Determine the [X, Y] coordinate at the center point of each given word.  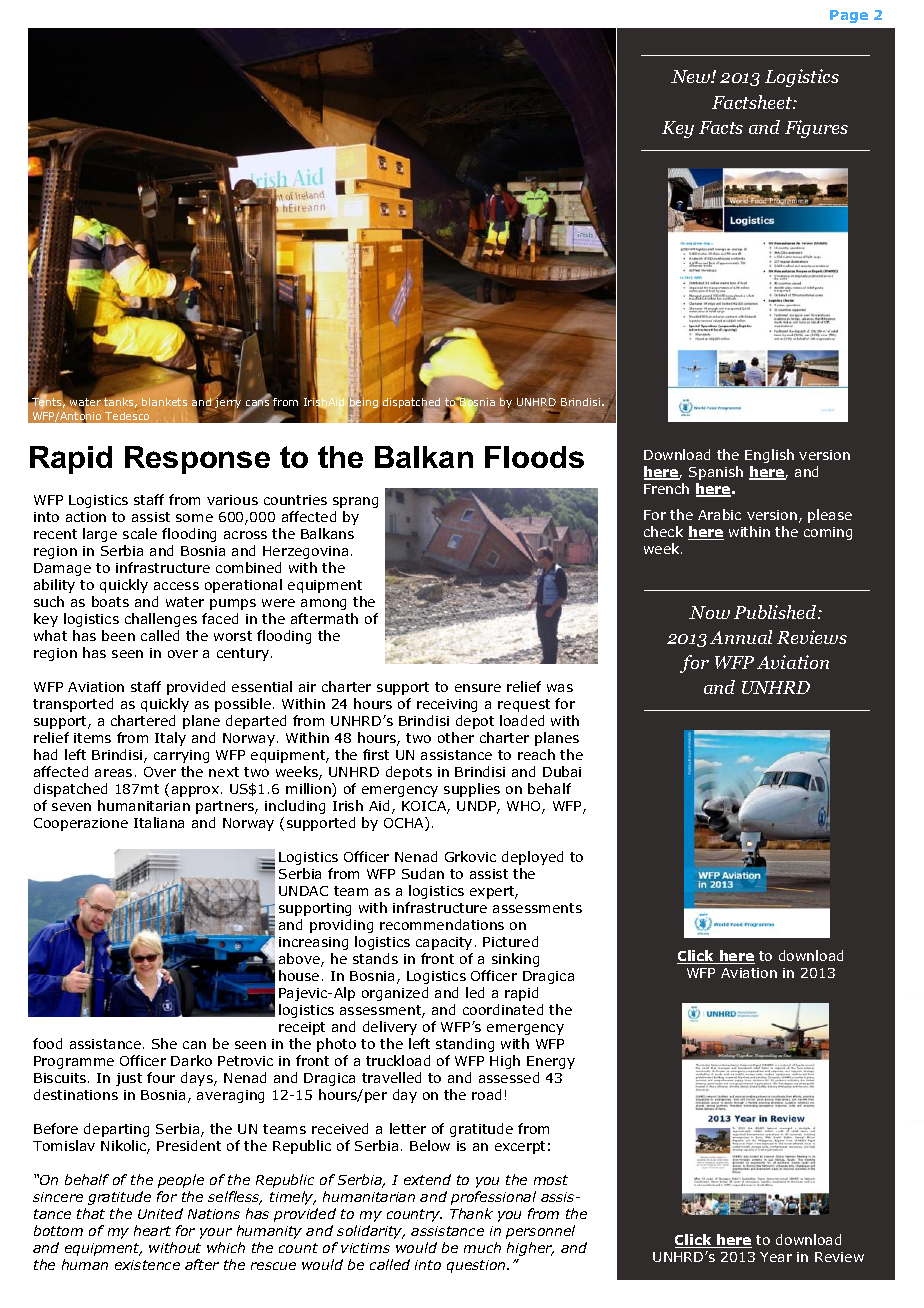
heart [152, 1230]
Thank [471, 1213]
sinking [515, 960]
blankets [164, 402]
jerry [227, 403]
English [769, 456]
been [118, 635]
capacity [444, 943]
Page [849, 16]
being [363, 404]
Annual [741, 637]
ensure [478, 688]
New [691, 76]
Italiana [159, 822]
